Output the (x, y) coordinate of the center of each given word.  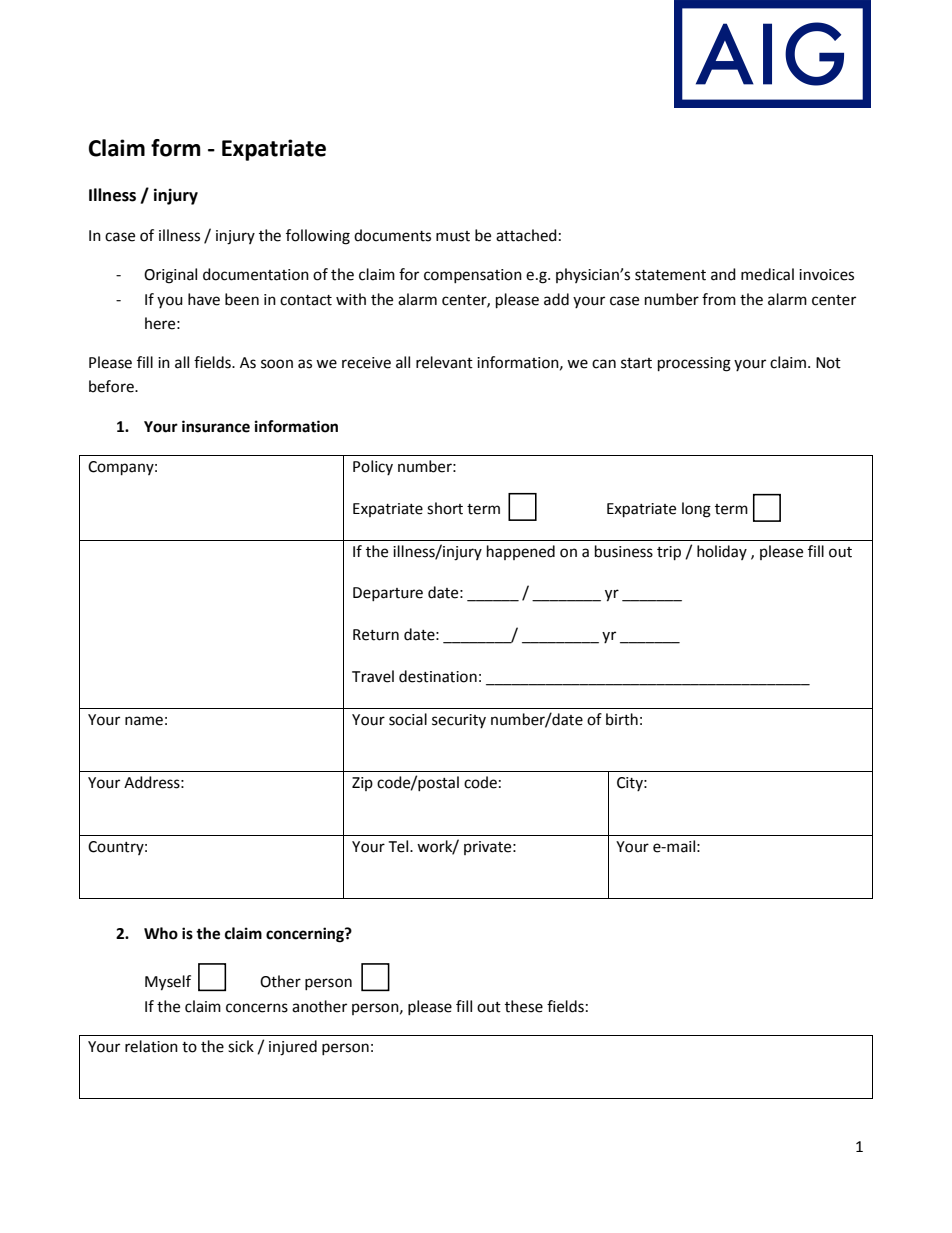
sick (241, 1046)
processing (694, 364)
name (144, 721)
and (723, 274)
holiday (722, 552)
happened (521, 552)
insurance (216, 426)
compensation (473, 276)
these (524, 1006)
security (459, 721)
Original (170, 276)
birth (622, 719)
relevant (444, 362)
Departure (388, 594)
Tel (399, 846)
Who (161, 933)
